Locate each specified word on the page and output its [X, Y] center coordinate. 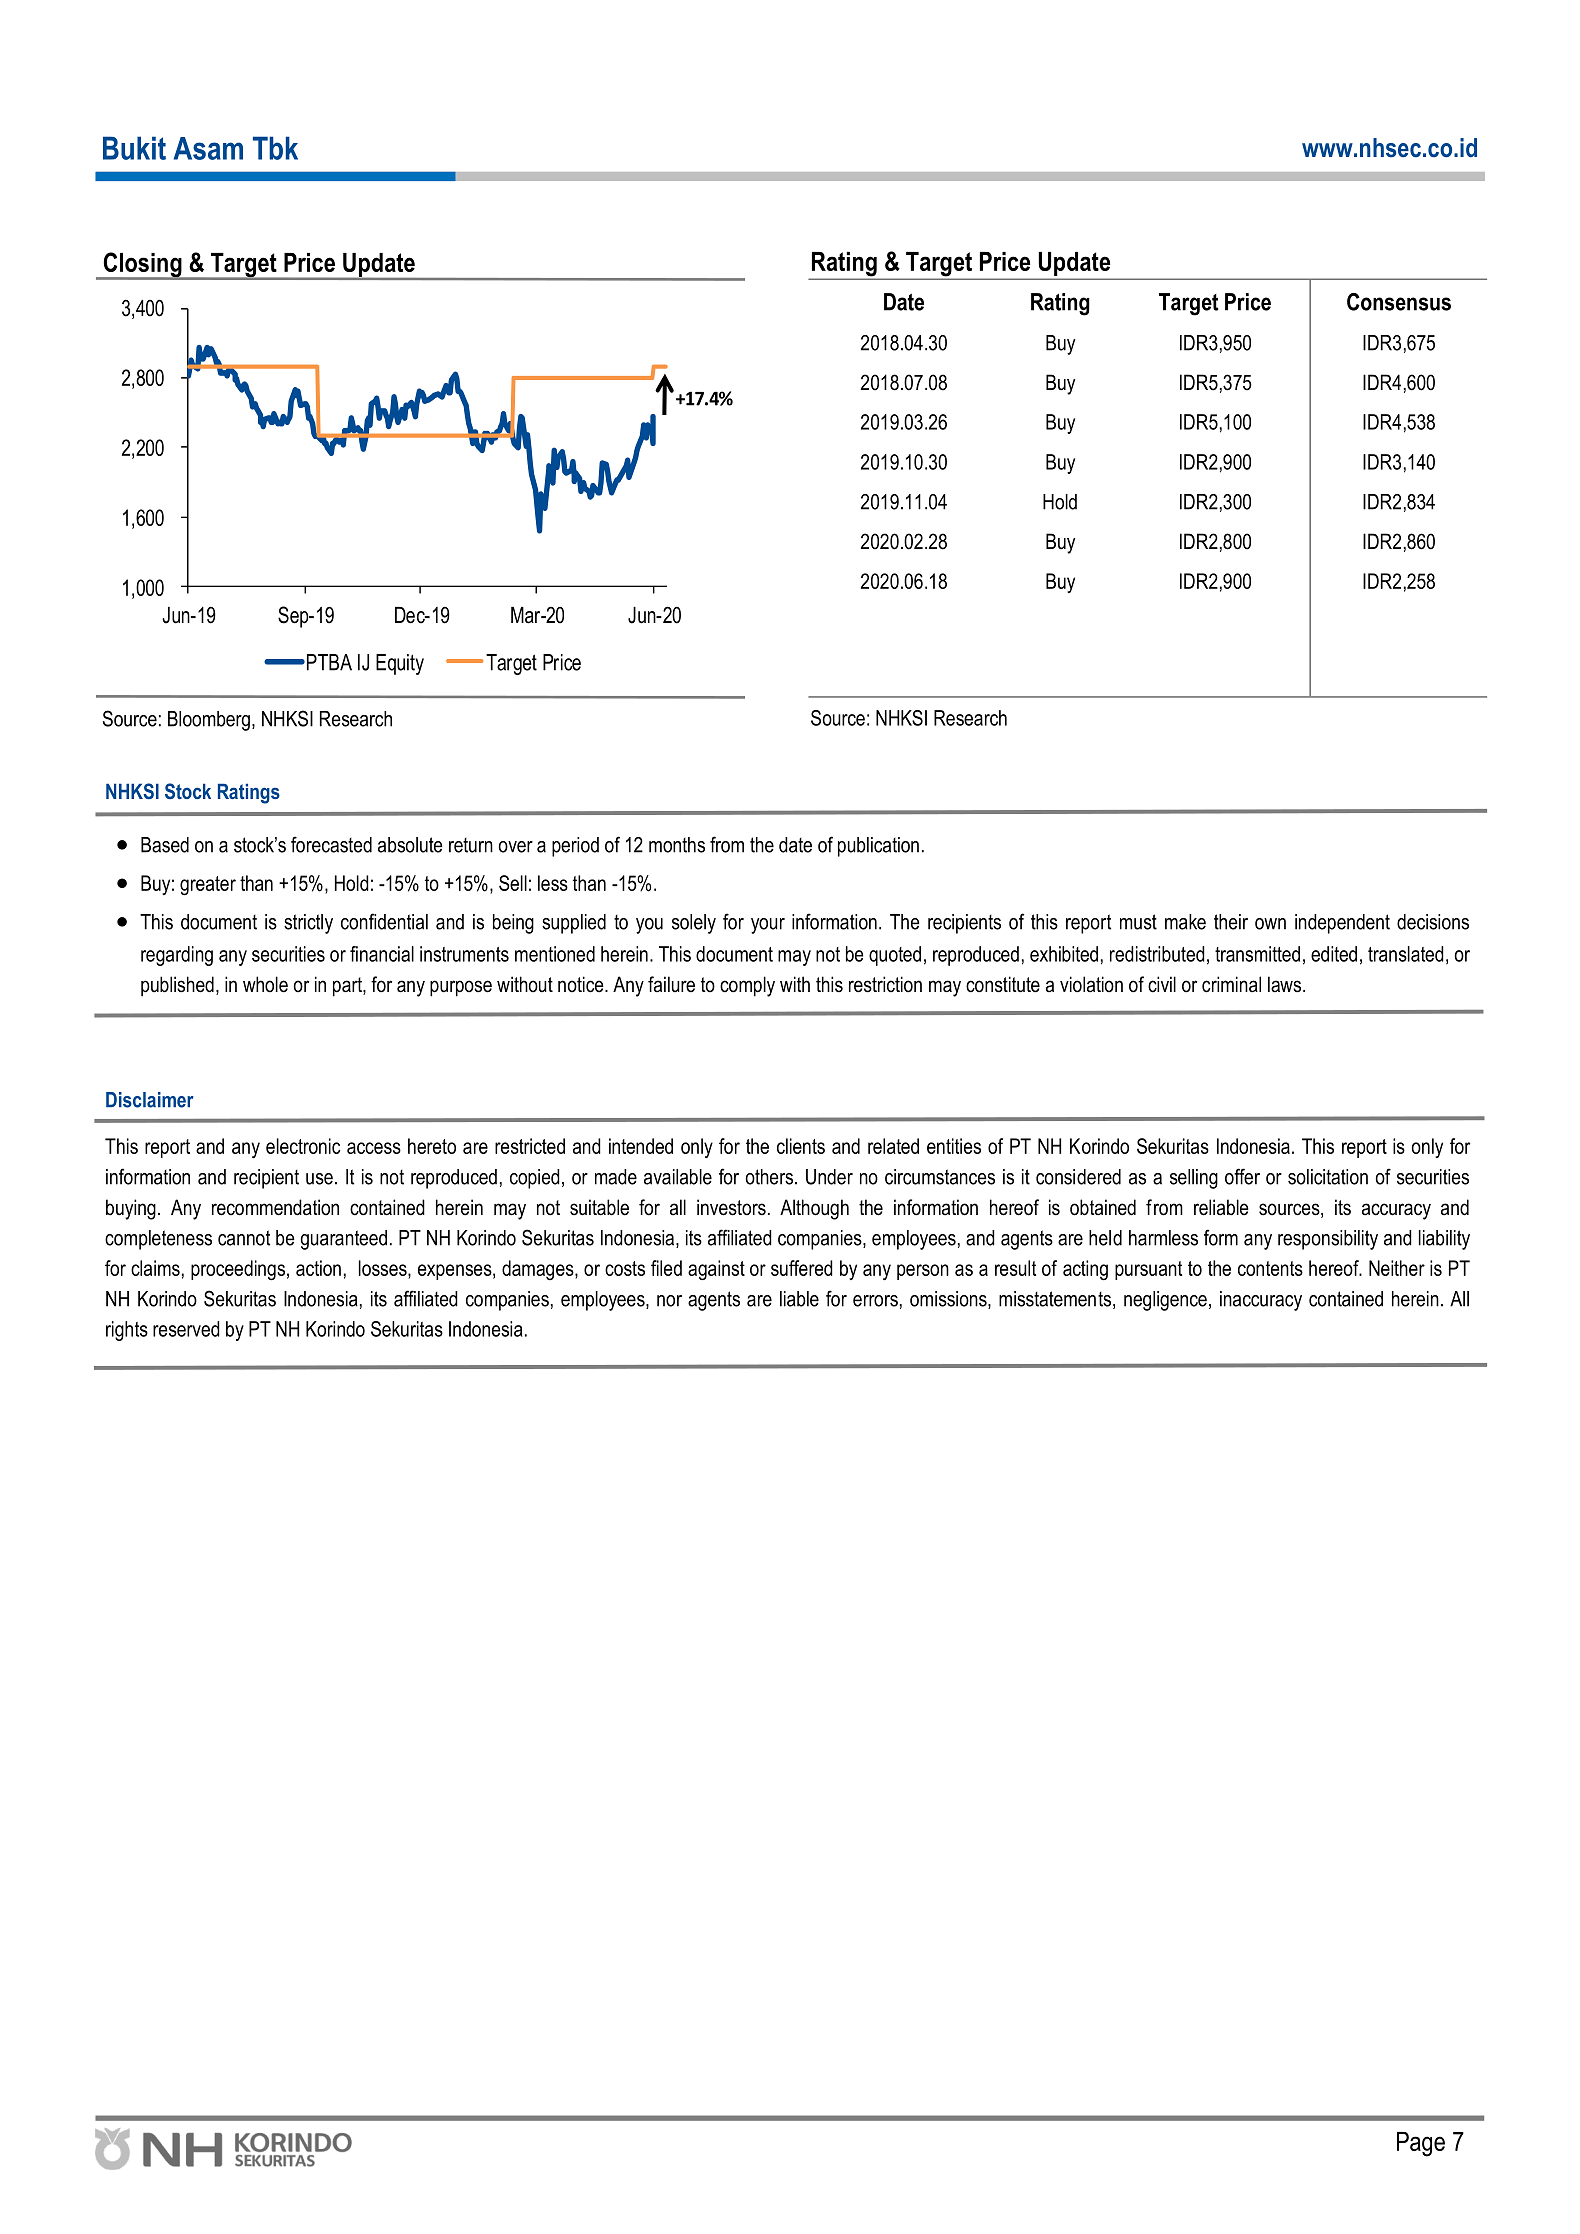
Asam [208, 148]
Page [1421, 2144]
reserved [186, 1329]
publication [878, 847]
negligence [1165, 1301]
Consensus [1399, 302]
